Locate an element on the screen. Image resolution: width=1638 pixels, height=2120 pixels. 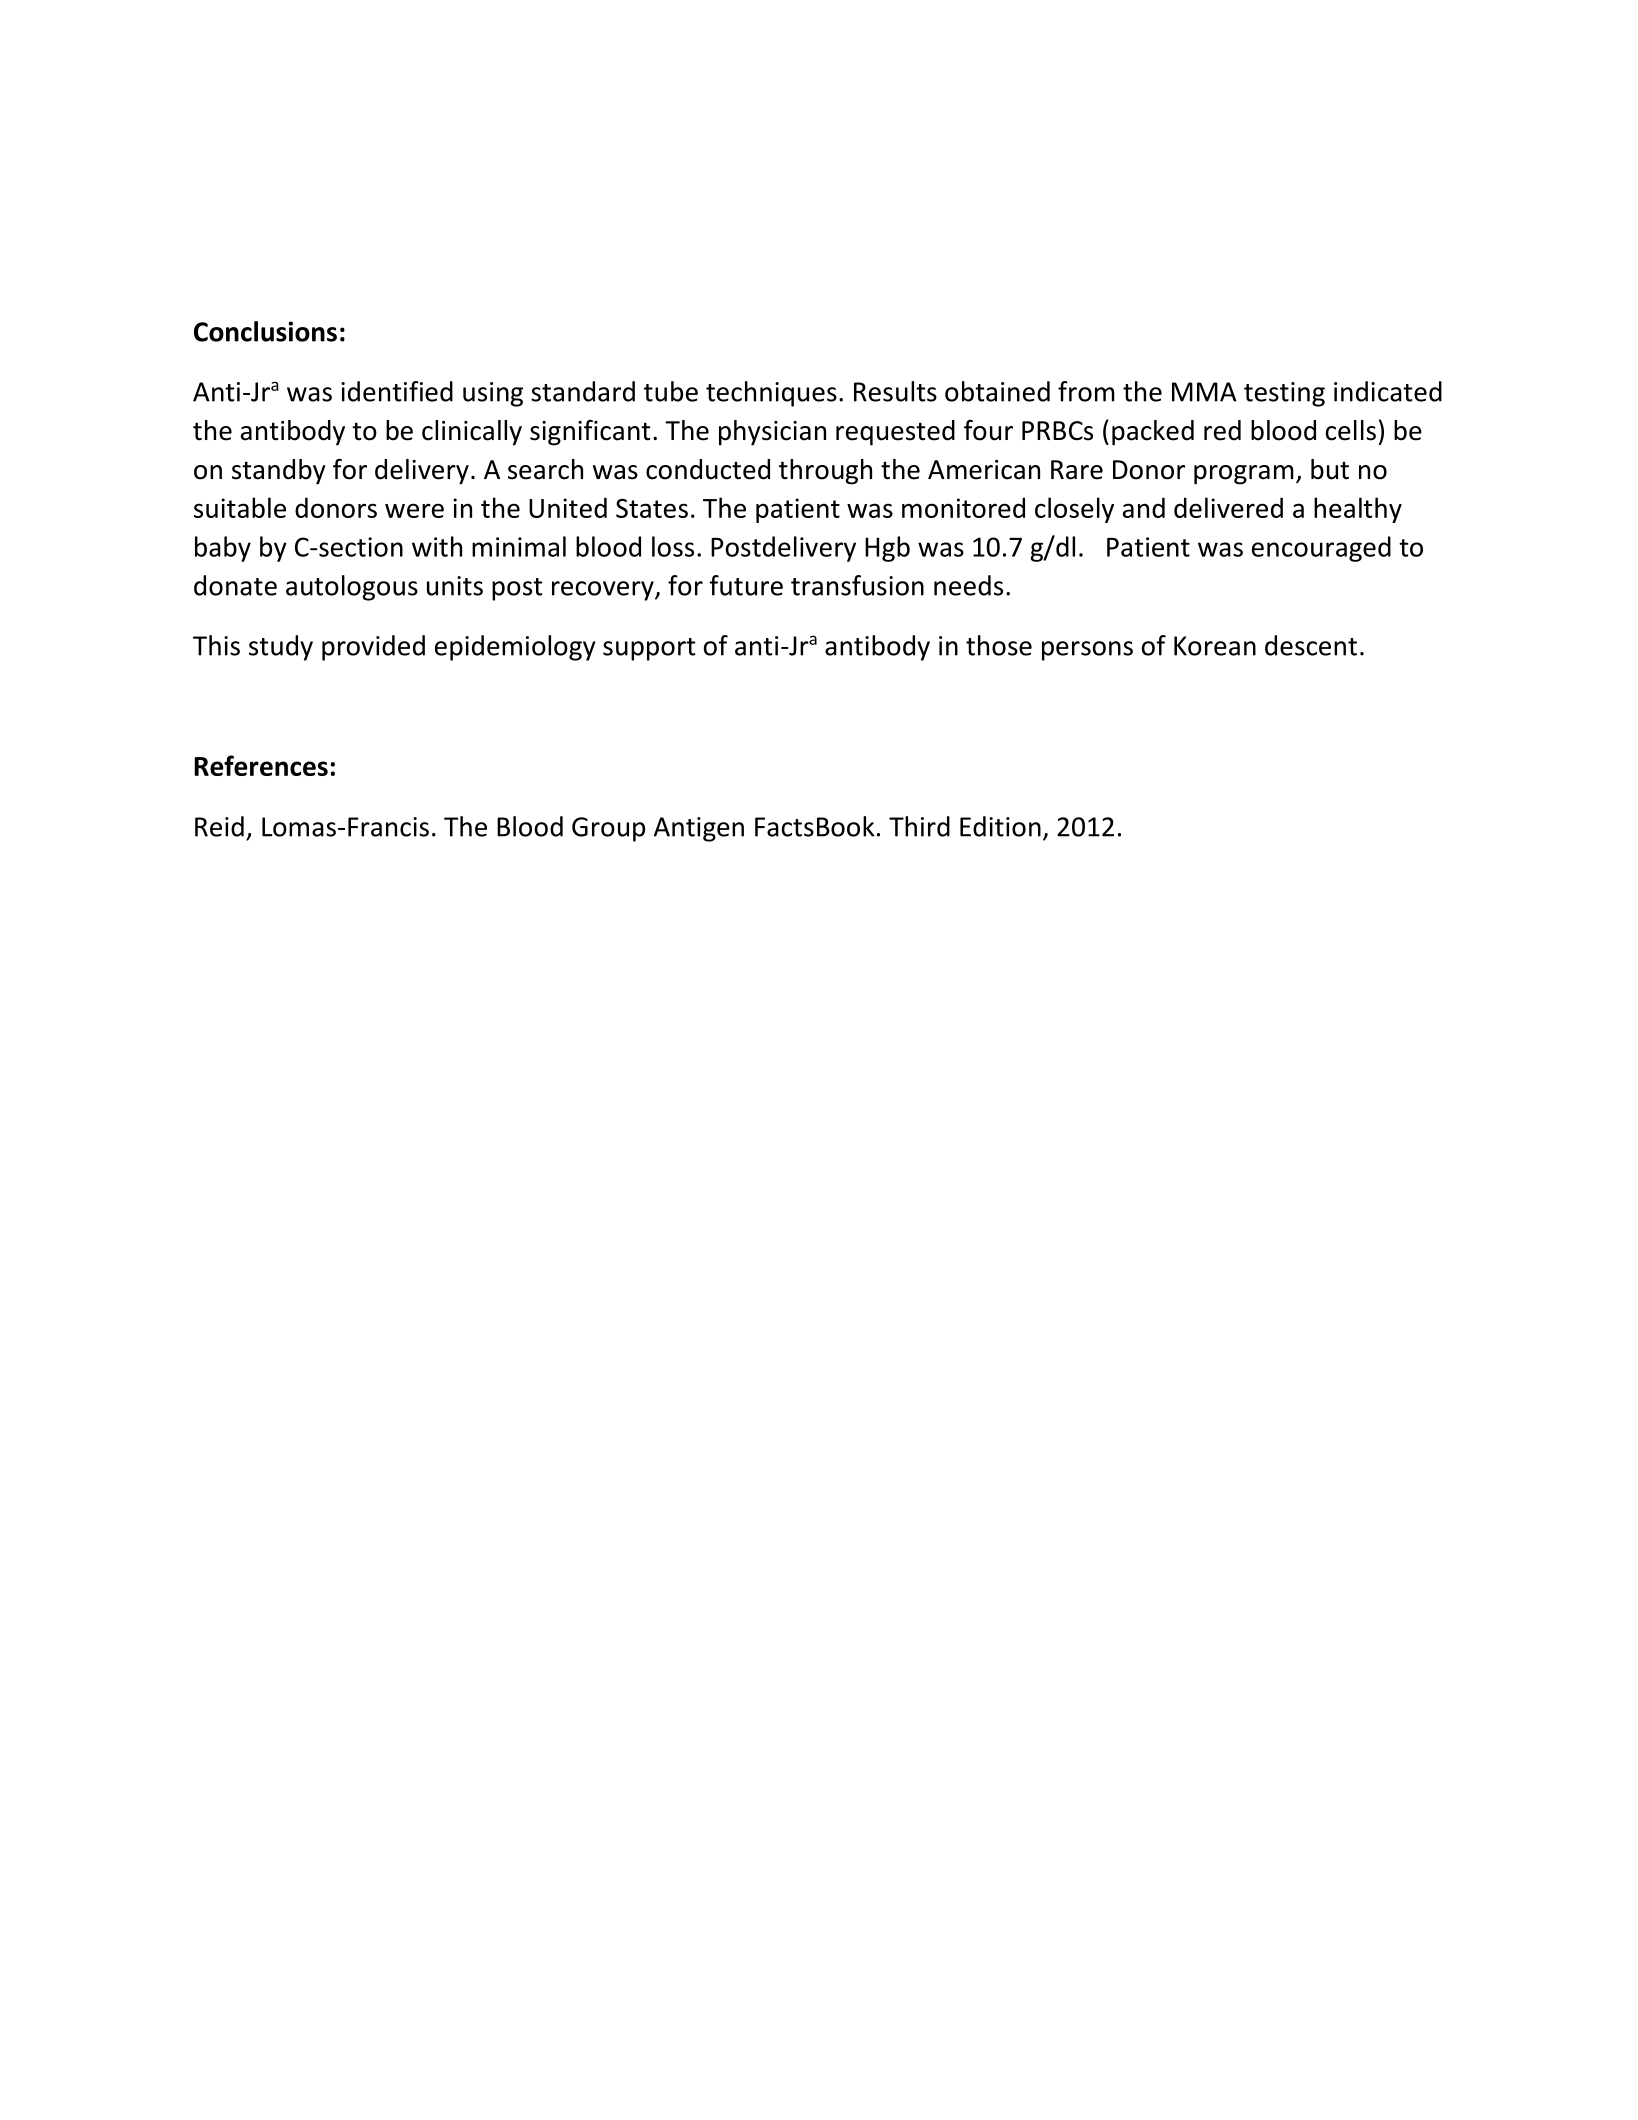
MMA is located at coordinates (1204, 392).
